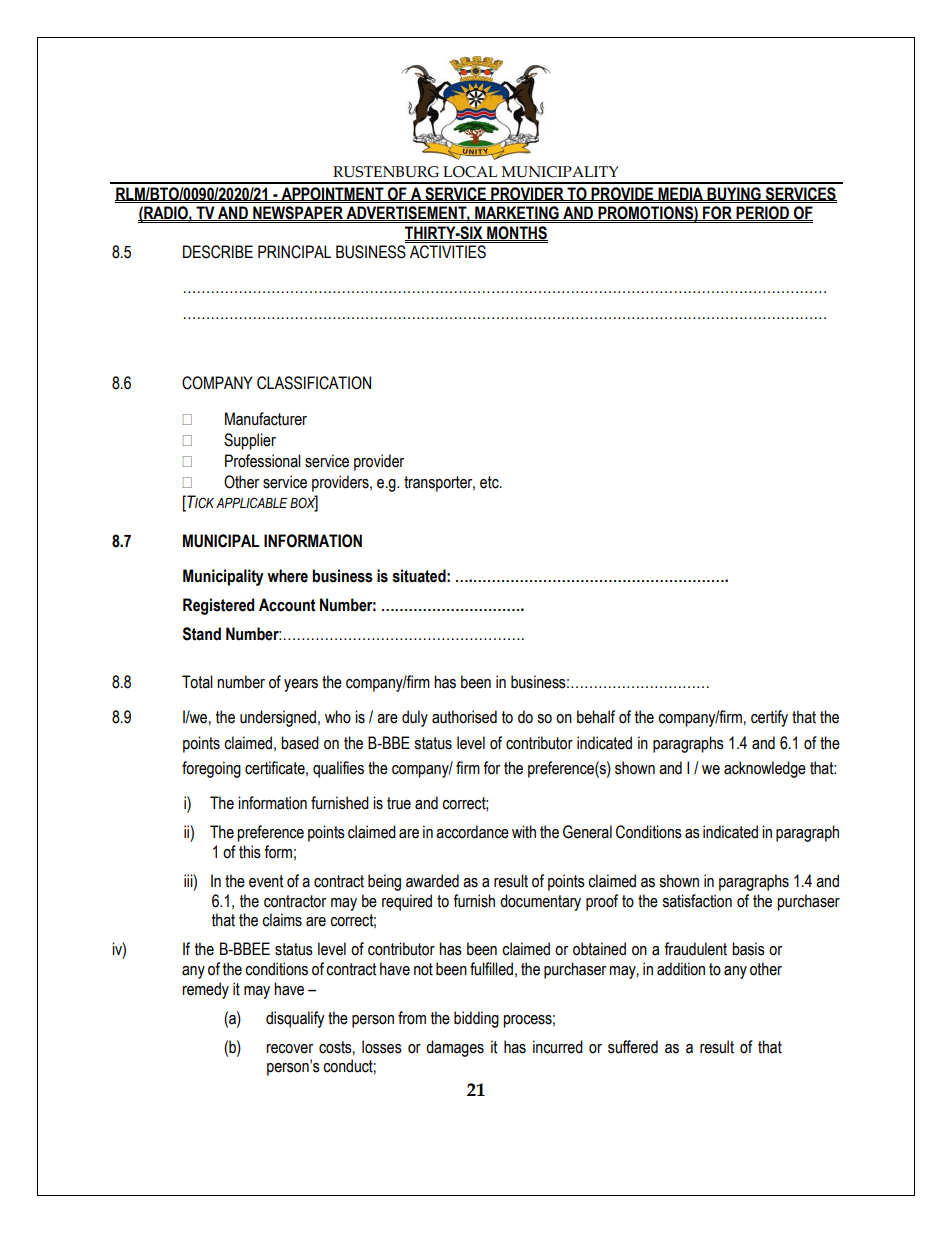 The image size is (952, 1233). I want to click on certify, so click(769, 718).
